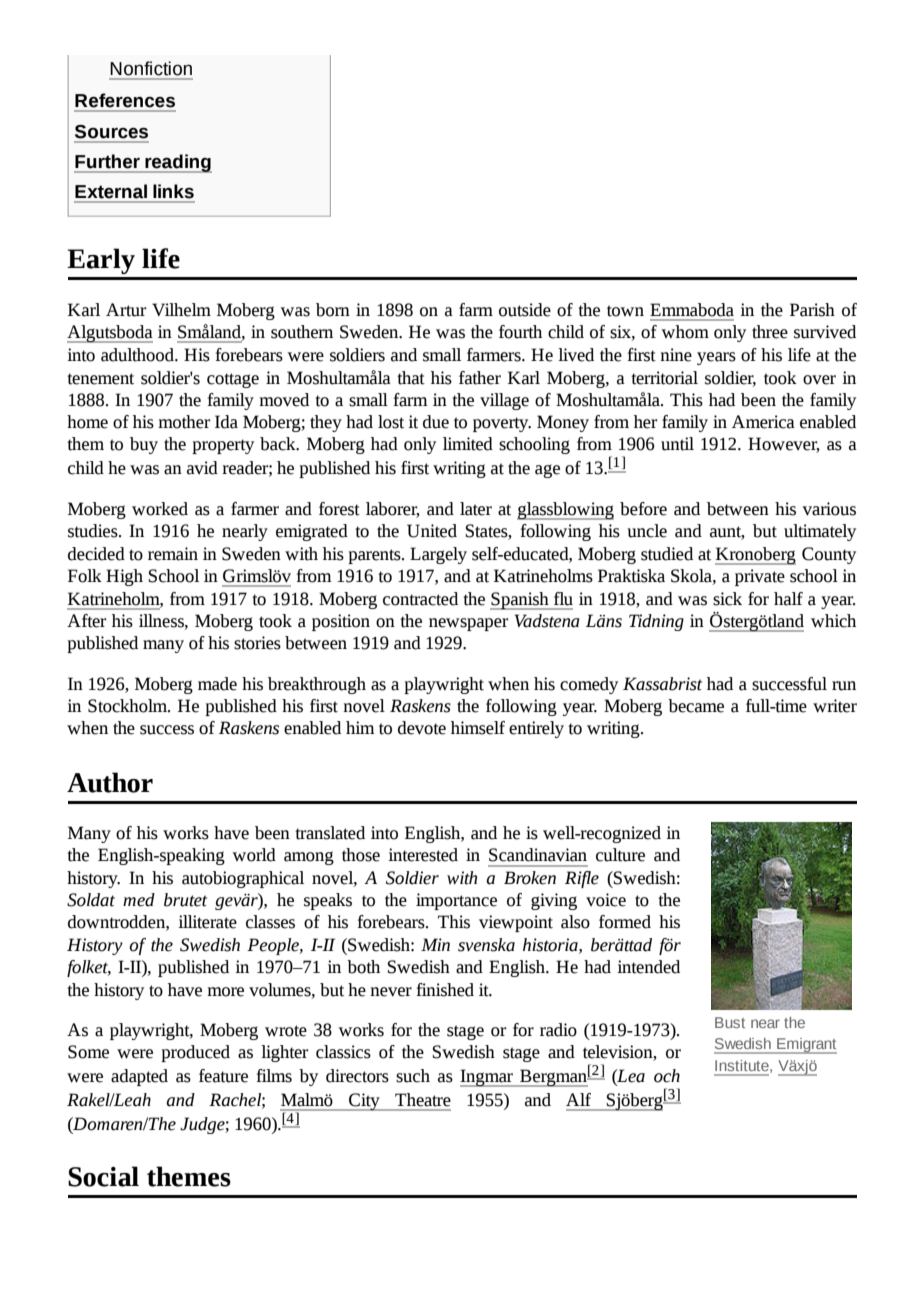 This image has height=1308, width=924. Describe the element at coordinates (727, 599) in the image. I see `sick` at that location.
